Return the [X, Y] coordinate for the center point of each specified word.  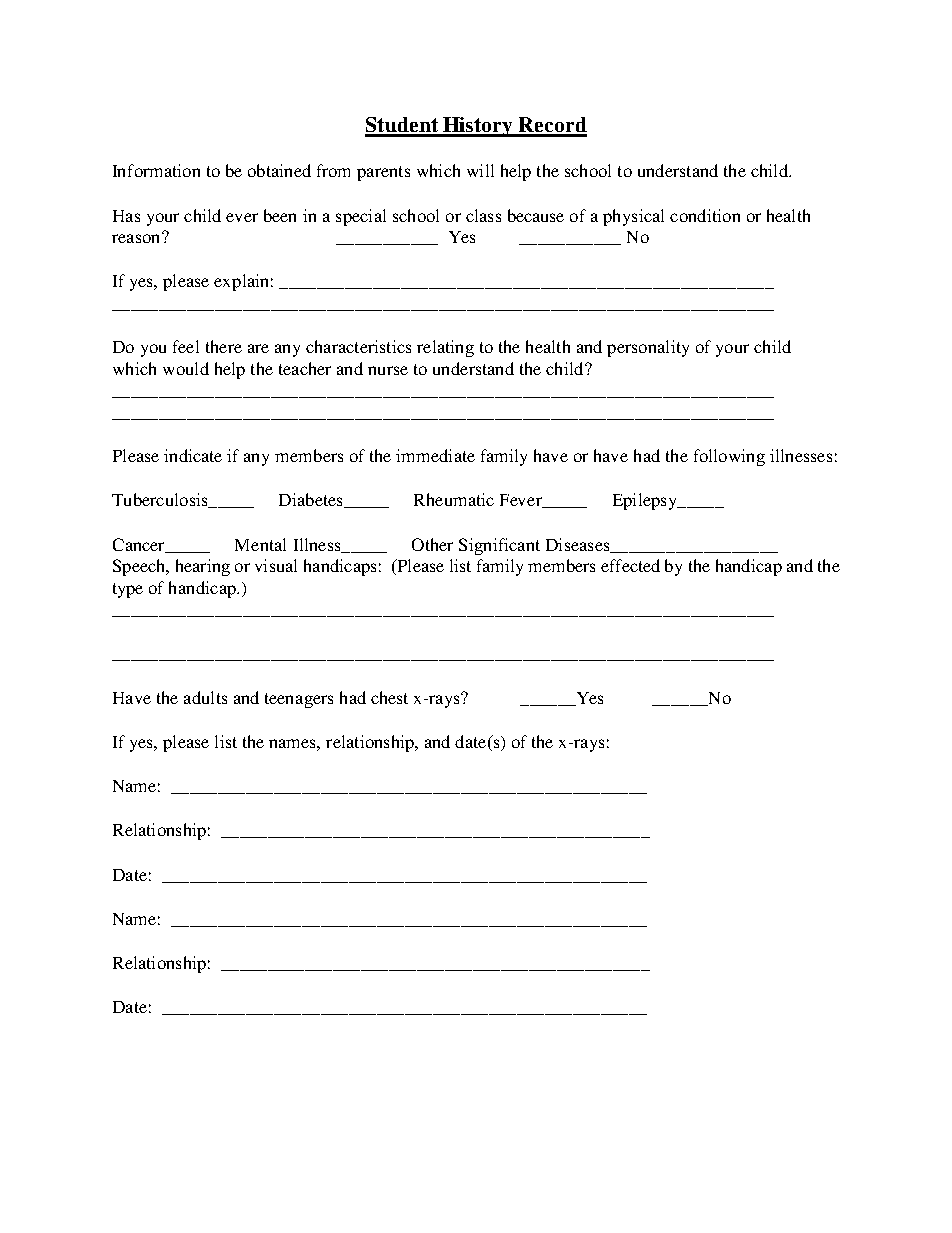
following [729, 457]
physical [633, 217]
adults [205, 697]
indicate [193, 455]
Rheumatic [454, 499]
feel [186, 346]
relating [445, 348]
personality [648, 348]
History [479, 127]
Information [156, 170]
